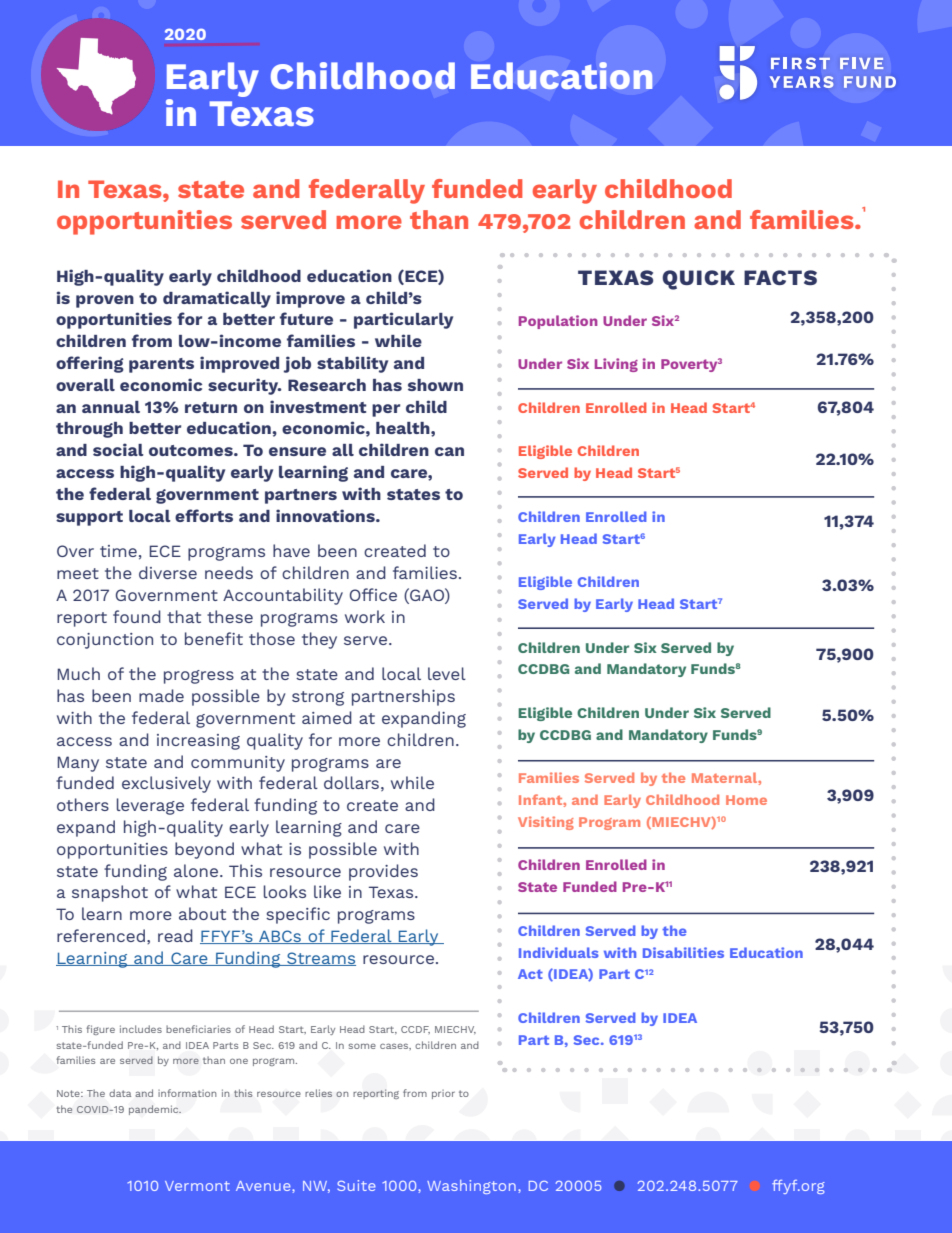 The height and width of the screenshot is (1233, 952). Describe the element at coordinates (362, 1046) in the screenshot. I see `some` at that location.
